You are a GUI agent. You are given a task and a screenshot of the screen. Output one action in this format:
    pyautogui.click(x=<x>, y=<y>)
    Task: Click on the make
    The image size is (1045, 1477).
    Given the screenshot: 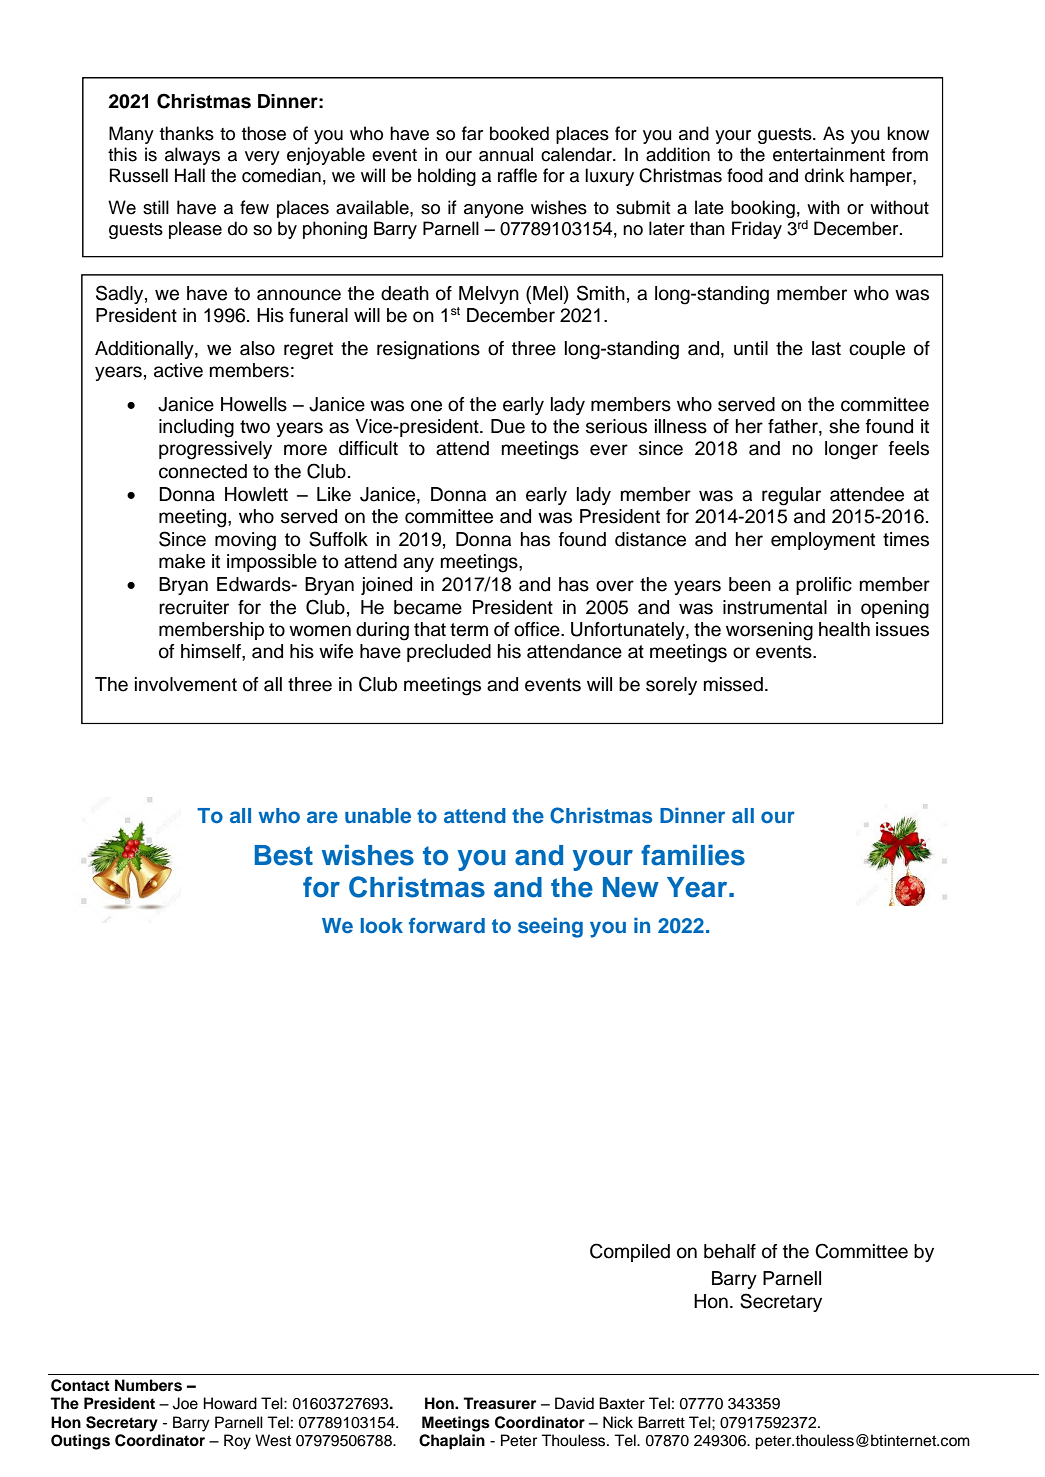 What is the action you would take?
    pyautogui.click(x=182, y=561)
